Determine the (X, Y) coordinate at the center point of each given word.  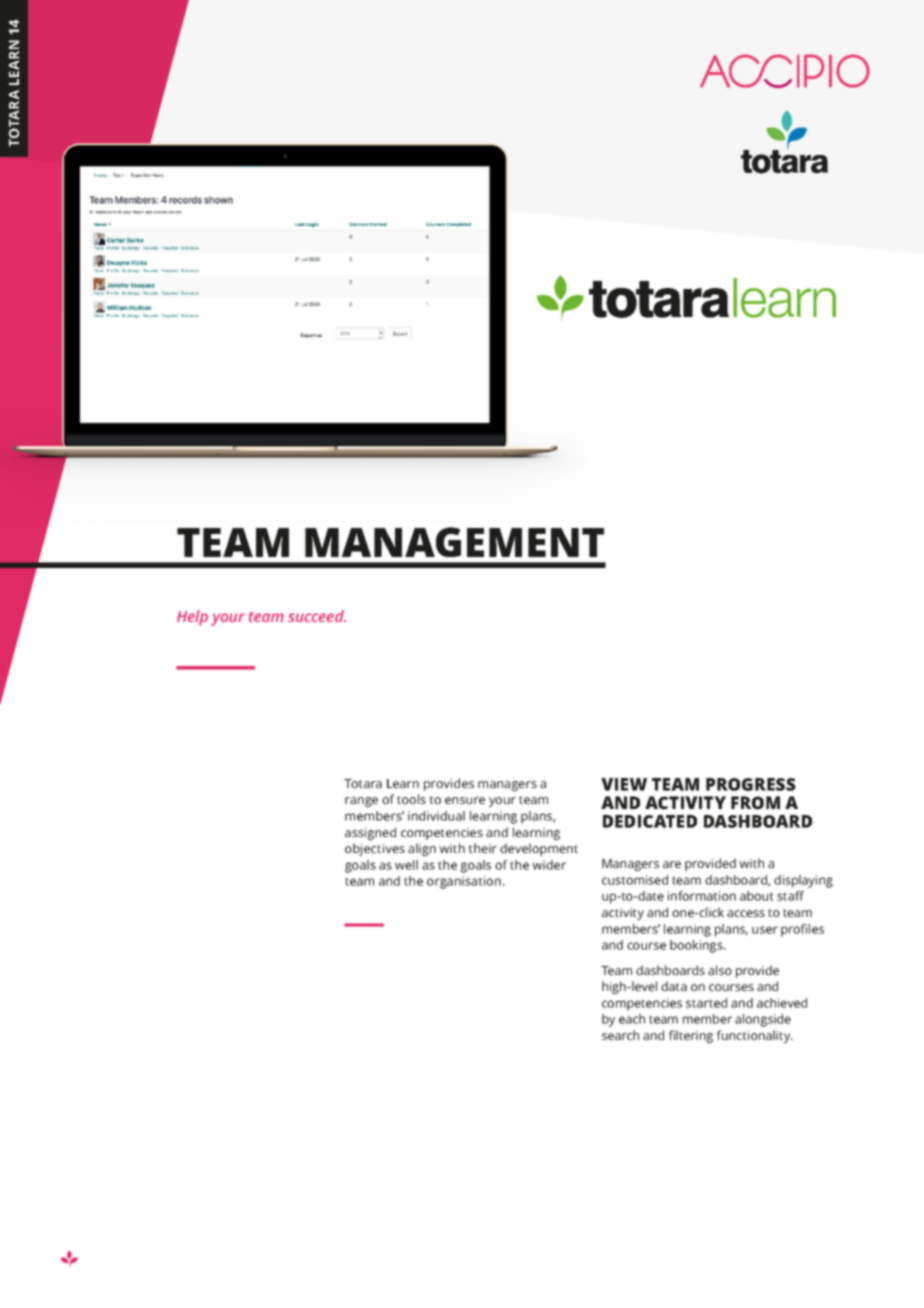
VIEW (624, 784)
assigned (370, 833)
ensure (465, 800)
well (406, 865)
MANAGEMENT (454, 542)
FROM (755, 803)
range (361, 802)
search (620, 1035)
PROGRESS (751, 784)
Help (192, 618)
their (482, 848)
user (765, 930)
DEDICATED (650, 821)
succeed (317, 616)
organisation (464, 882)
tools (411, 799)
